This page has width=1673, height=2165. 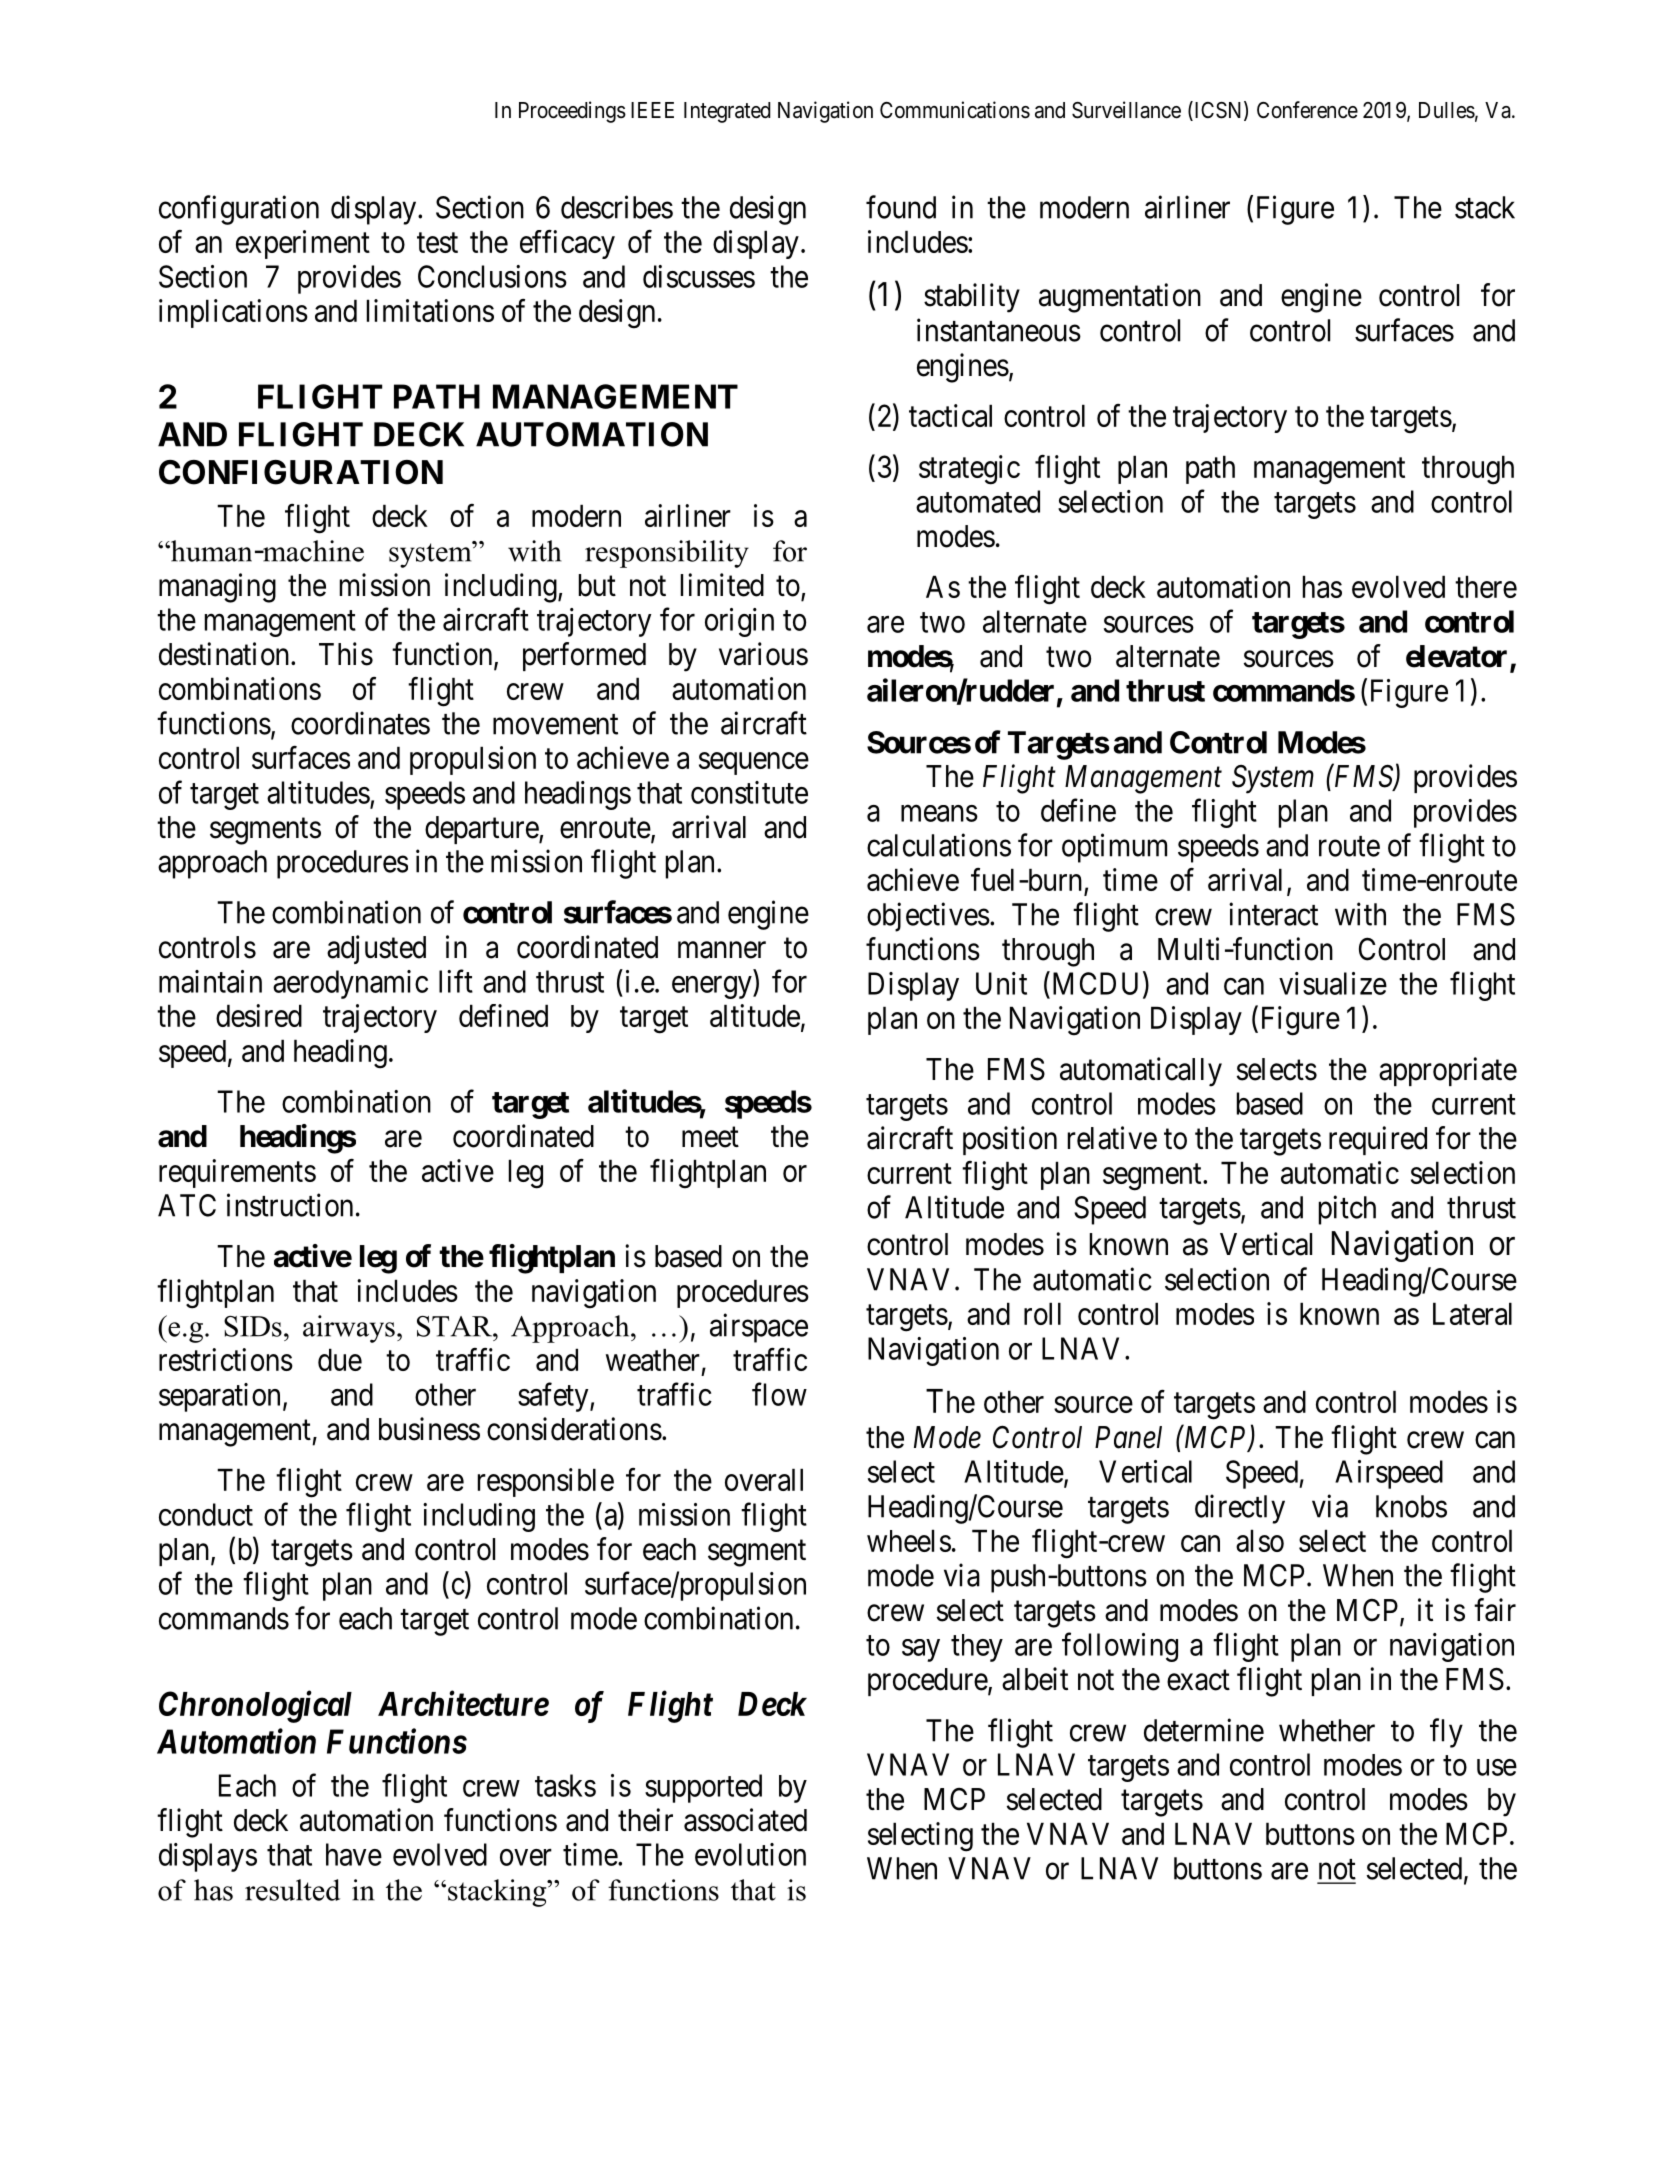 What do you see at coordinates (1327, 1730) in the page?
I see `whether` at bounding box center [1327, 1730].
